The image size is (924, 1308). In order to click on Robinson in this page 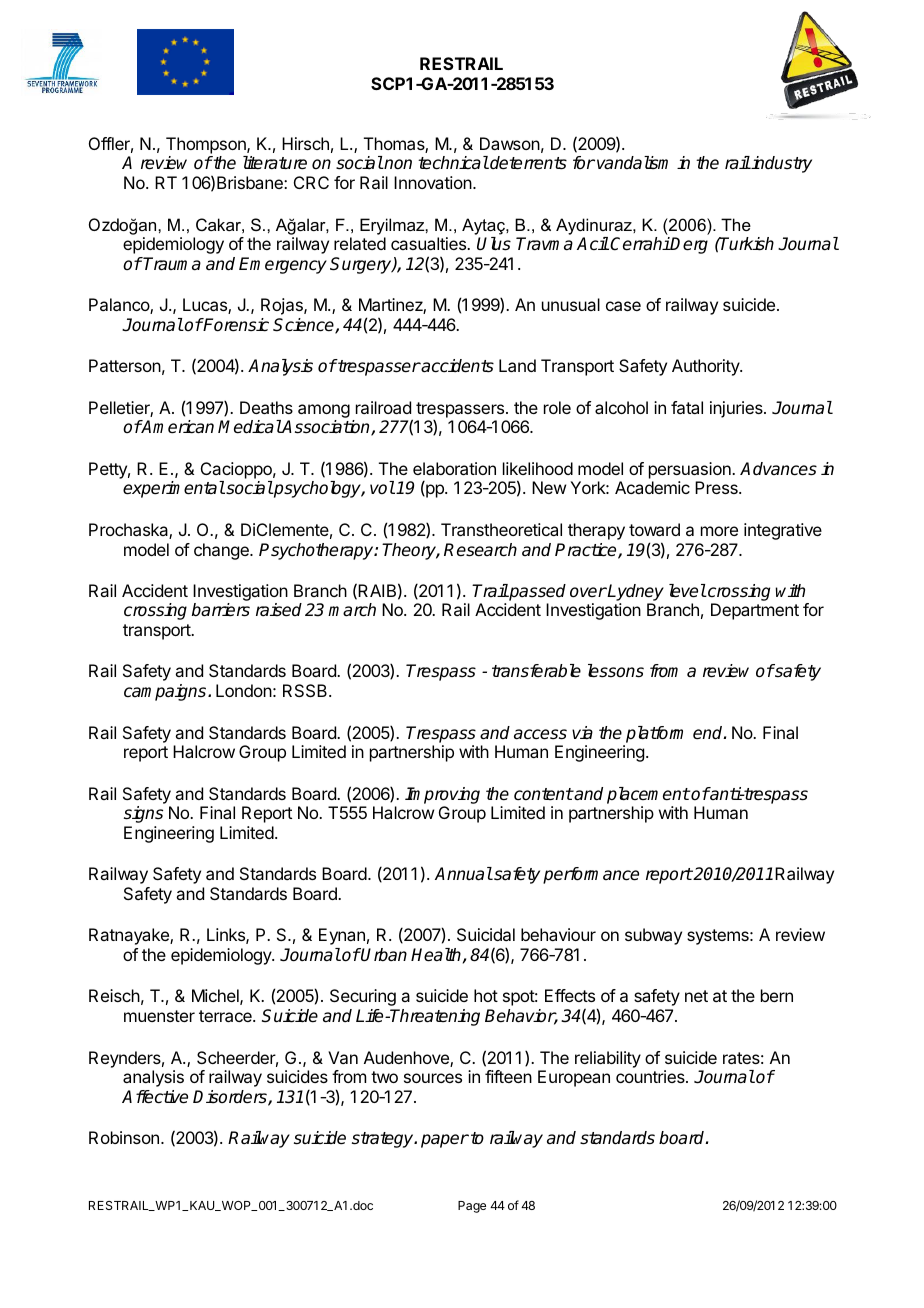, I will do `click(124, 1137)`.
